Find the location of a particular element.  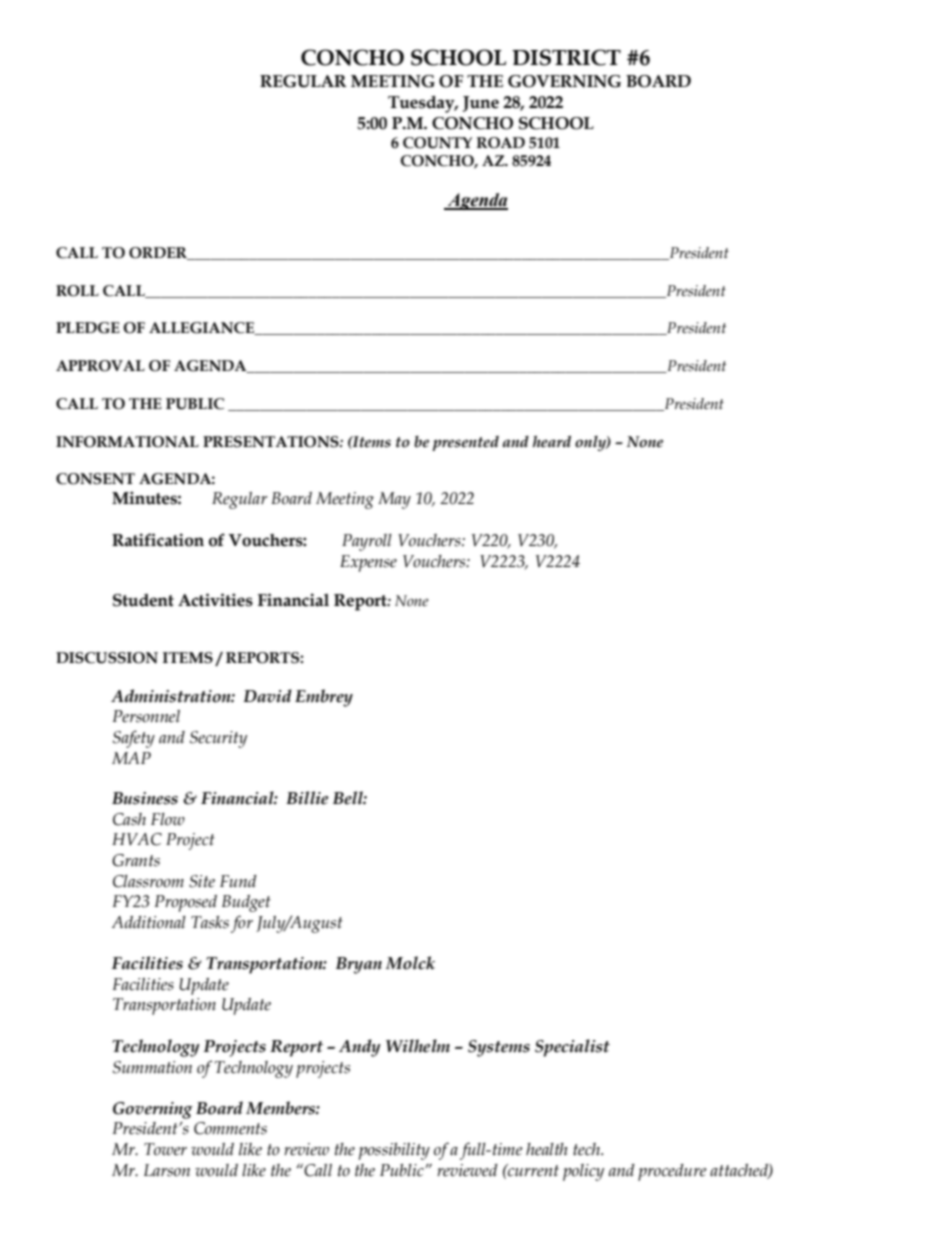

PLEDGE is located at coordinates (88, 328).
